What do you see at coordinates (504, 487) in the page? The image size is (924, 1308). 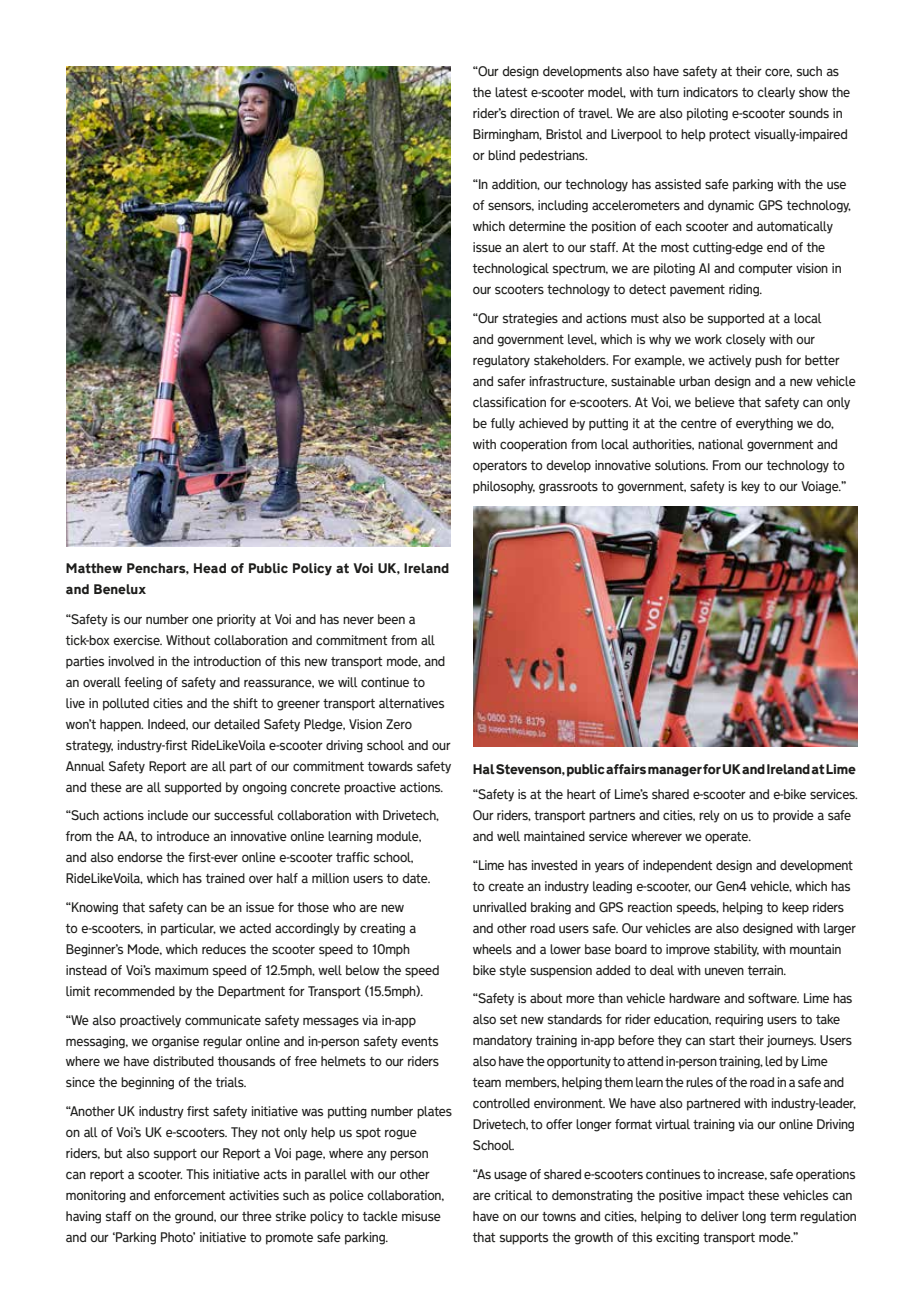 I see `philosophy` at bounding box center [504, 487].
